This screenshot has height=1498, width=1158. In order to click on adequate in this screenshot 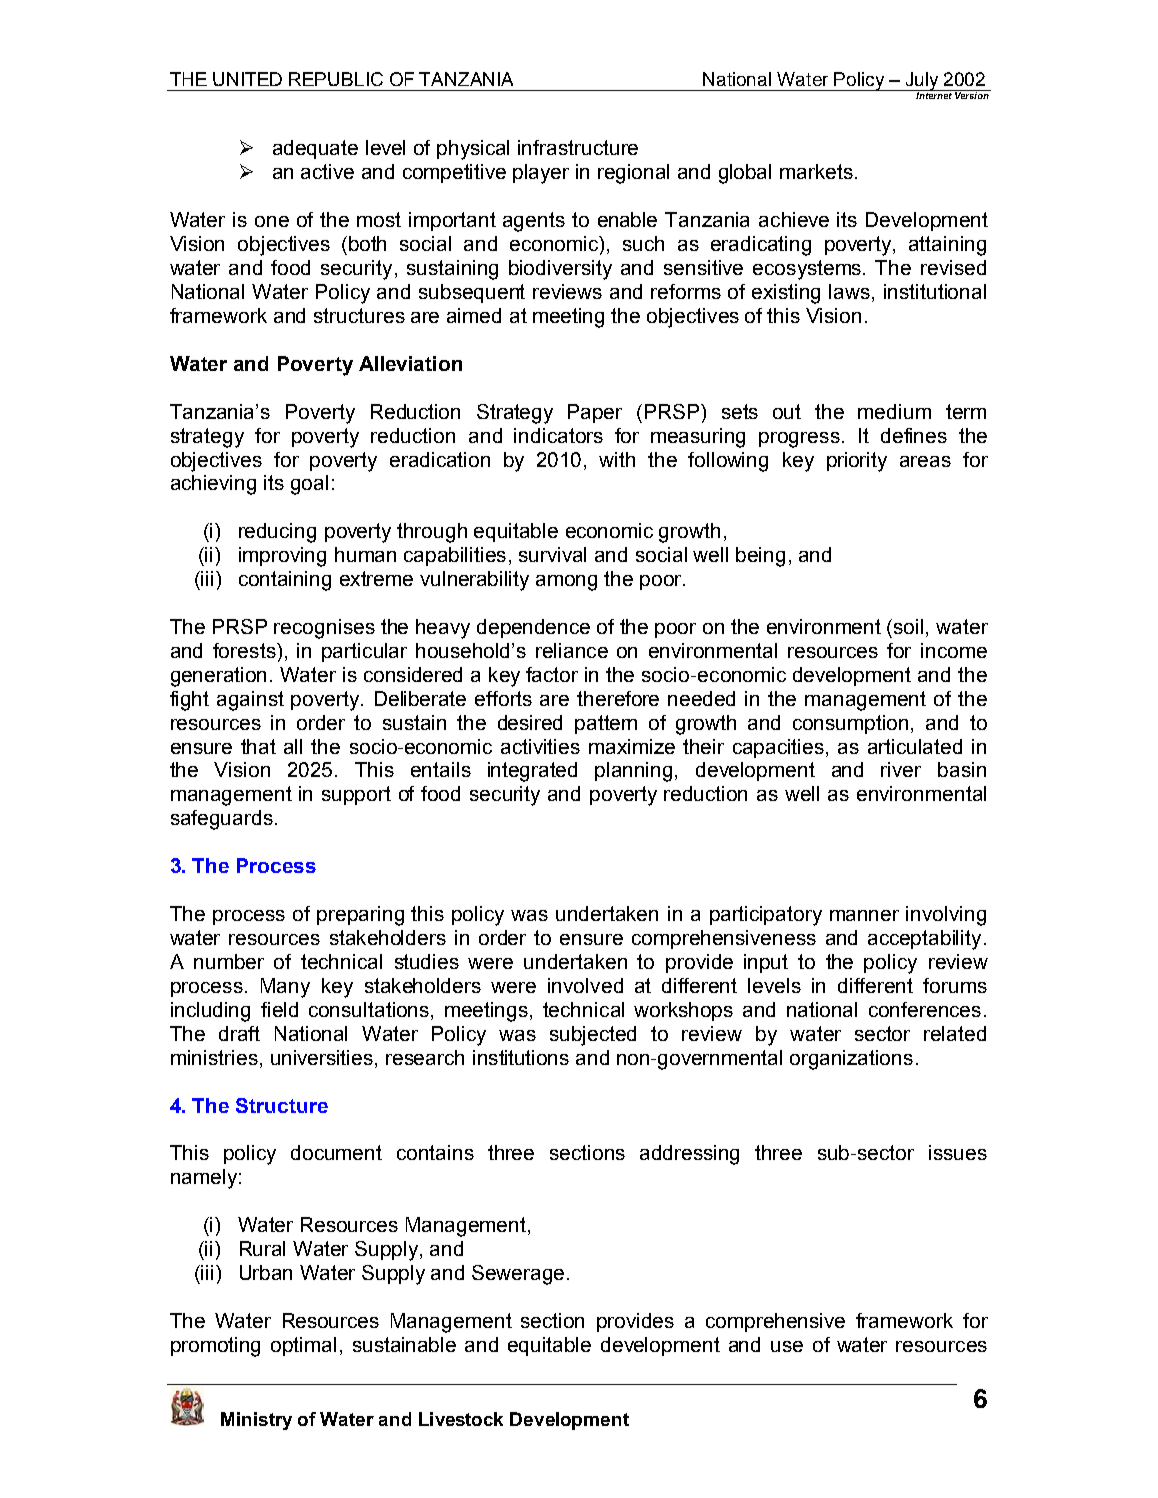, I will do `click(315, 149)`.
